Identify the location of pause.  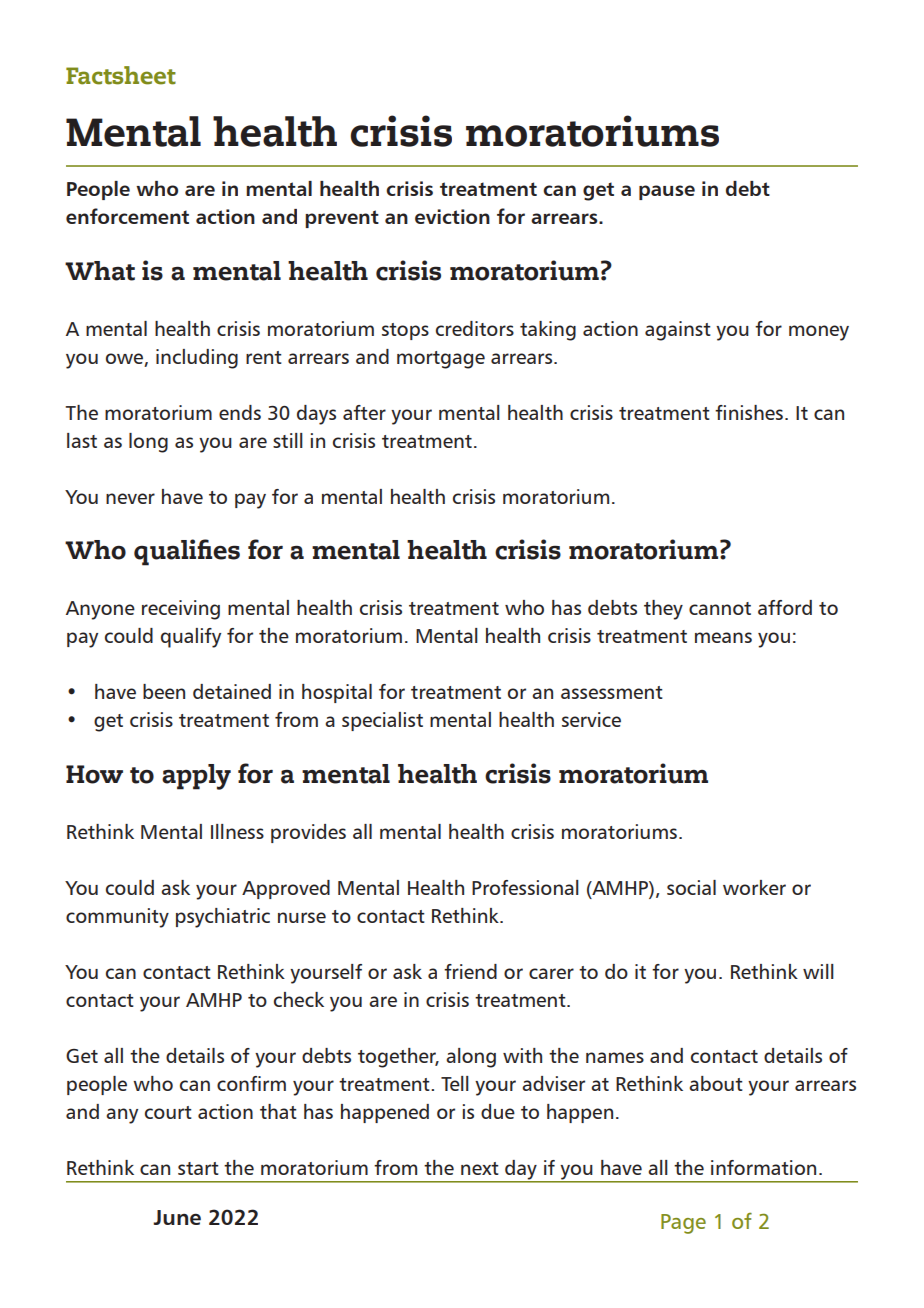
(667, 192).
